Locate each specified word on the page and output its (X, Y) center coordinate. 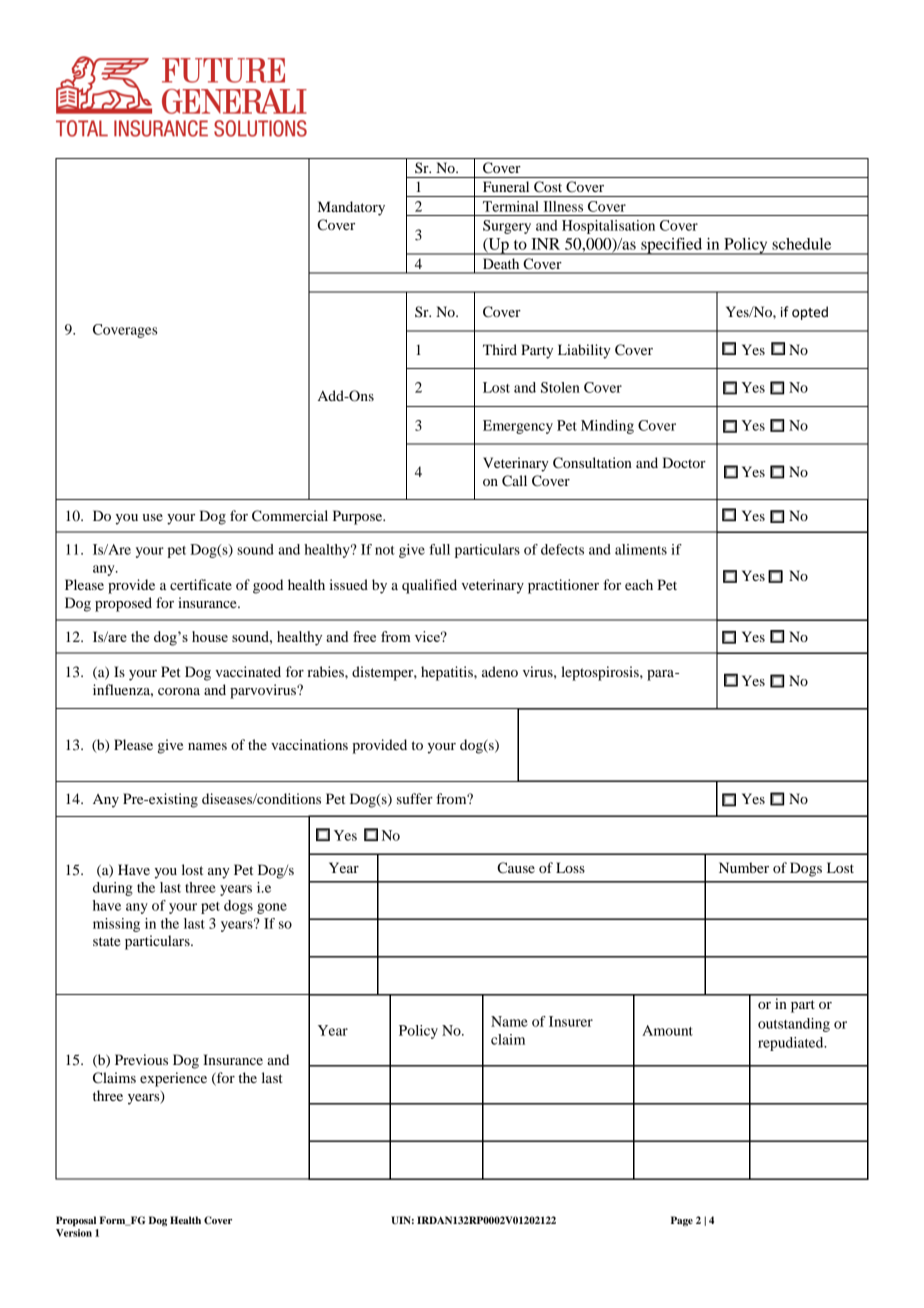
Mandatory (351, 208)
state (106, 941)
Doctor (684, 462)
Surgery (507, 227)
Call (514, 481)
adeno (500, 671)
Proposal (76, 1221)
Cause (516, 868)
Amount (667, 1030)
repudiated (792, 1044)
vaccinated (248, 671)
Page (682, 1221)
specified (672, 246)
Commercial (290, 516)
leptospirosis (601, 673)
